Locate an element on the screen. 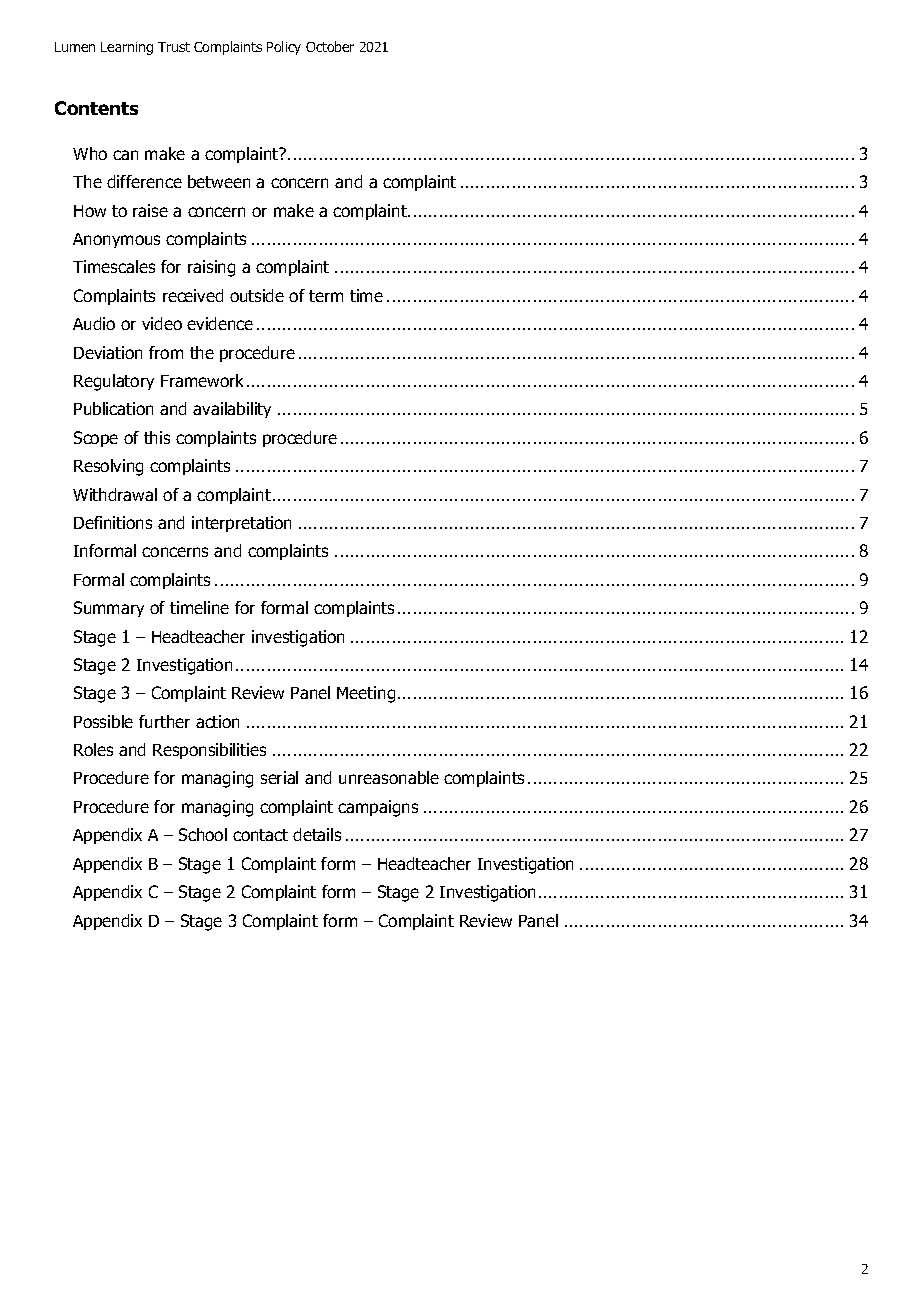  term is located at coordinates (326, 296).
